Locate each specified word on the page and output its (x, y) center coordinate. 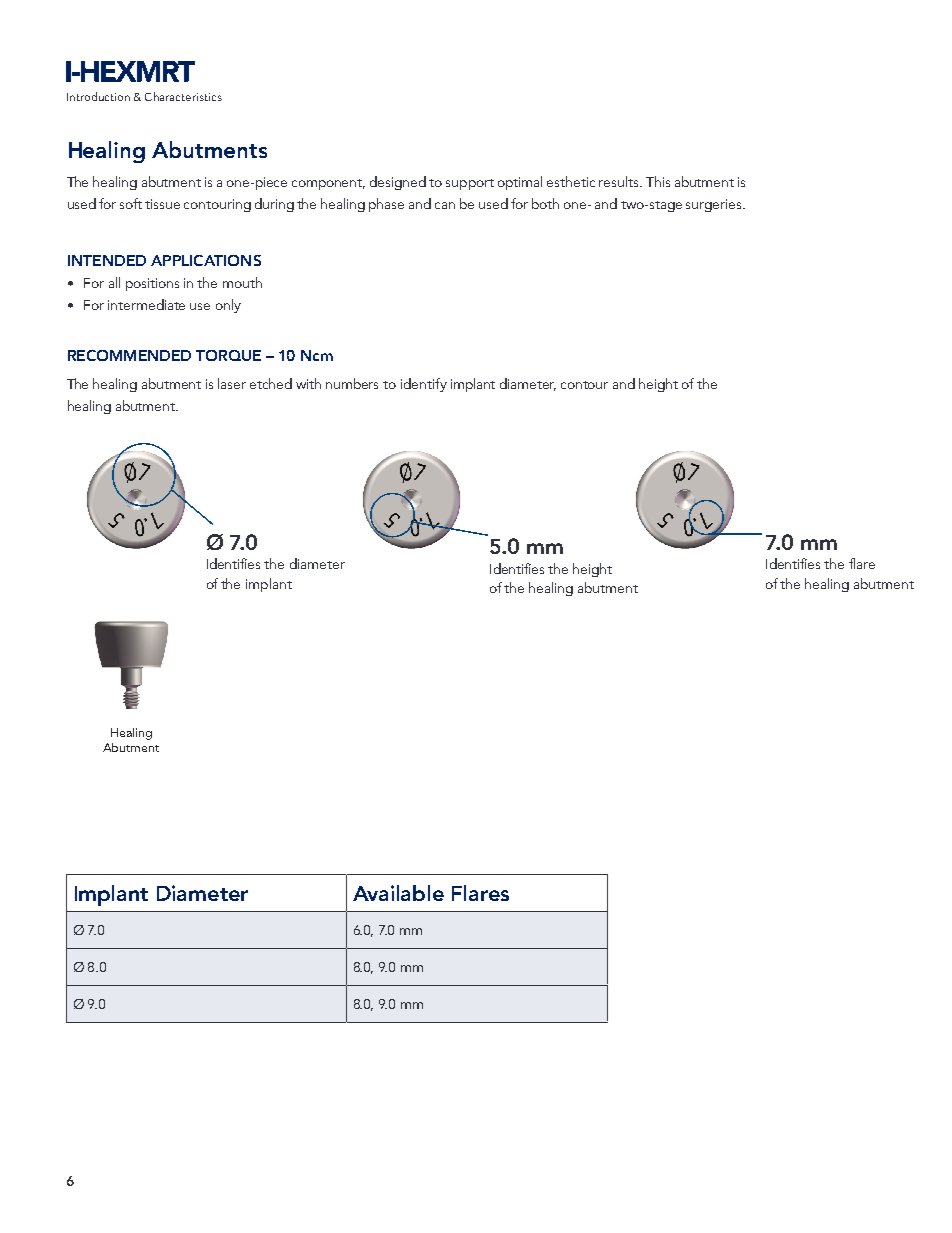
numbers (352, 383)
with (308, 383)
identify (424, 385)
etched (271, 383)
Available (398, 893)
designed (398, 183)
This (658, 181)
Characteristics (183, 96)
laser (232, 383)
